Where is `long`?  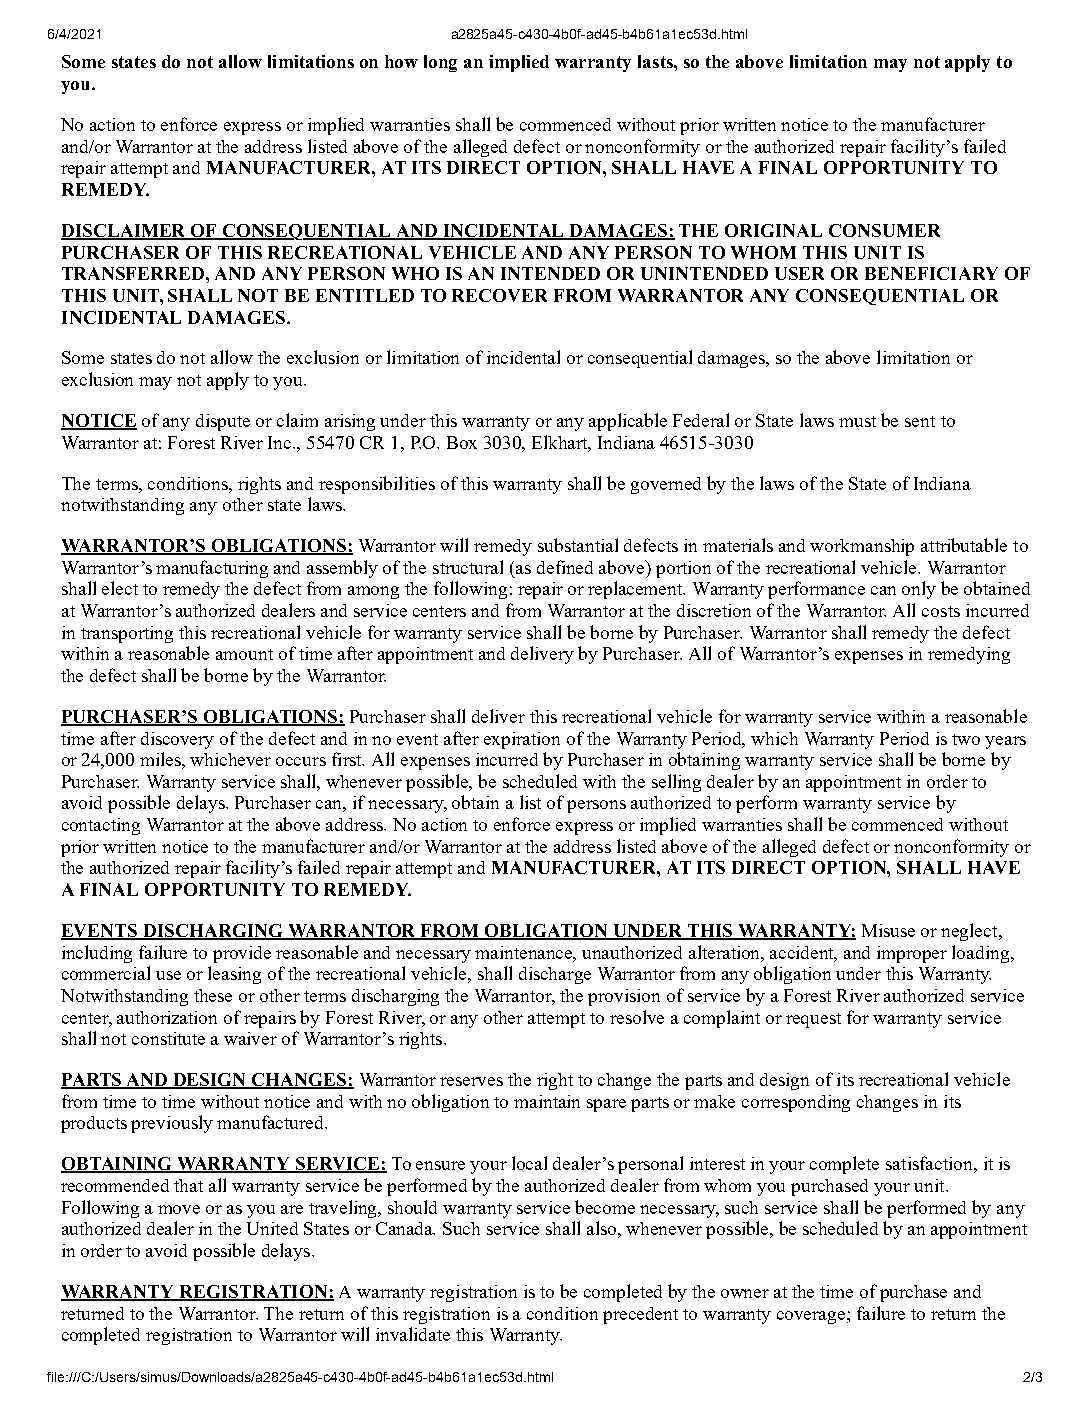 long is located at coordinates (440, 63).
